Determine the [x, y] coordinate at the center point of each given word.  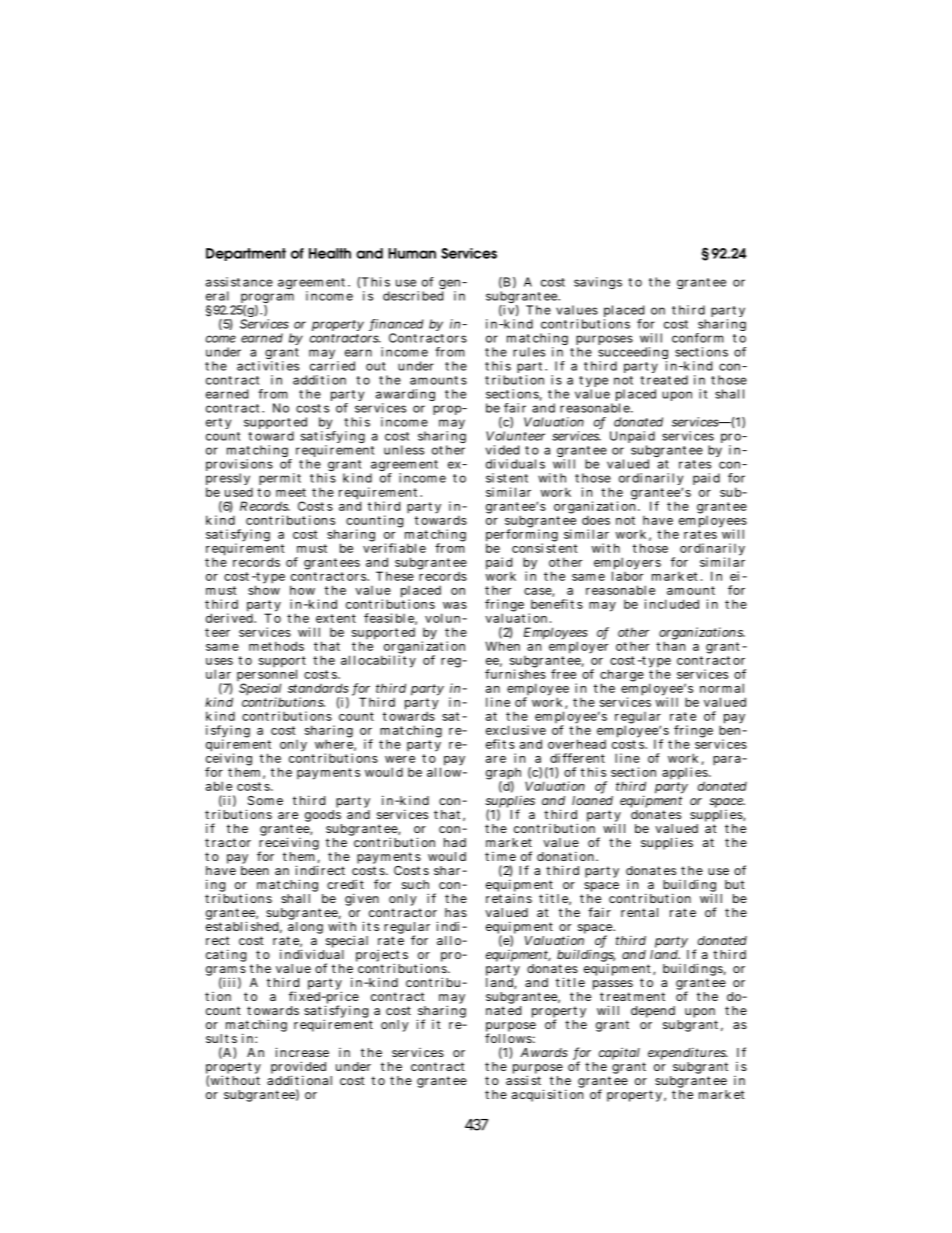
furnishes [515, 673]
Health [330, 253]
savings [598, 283]
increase [302, 1052]
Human [412, 253]
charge [622, 676]
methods [276, 646]
